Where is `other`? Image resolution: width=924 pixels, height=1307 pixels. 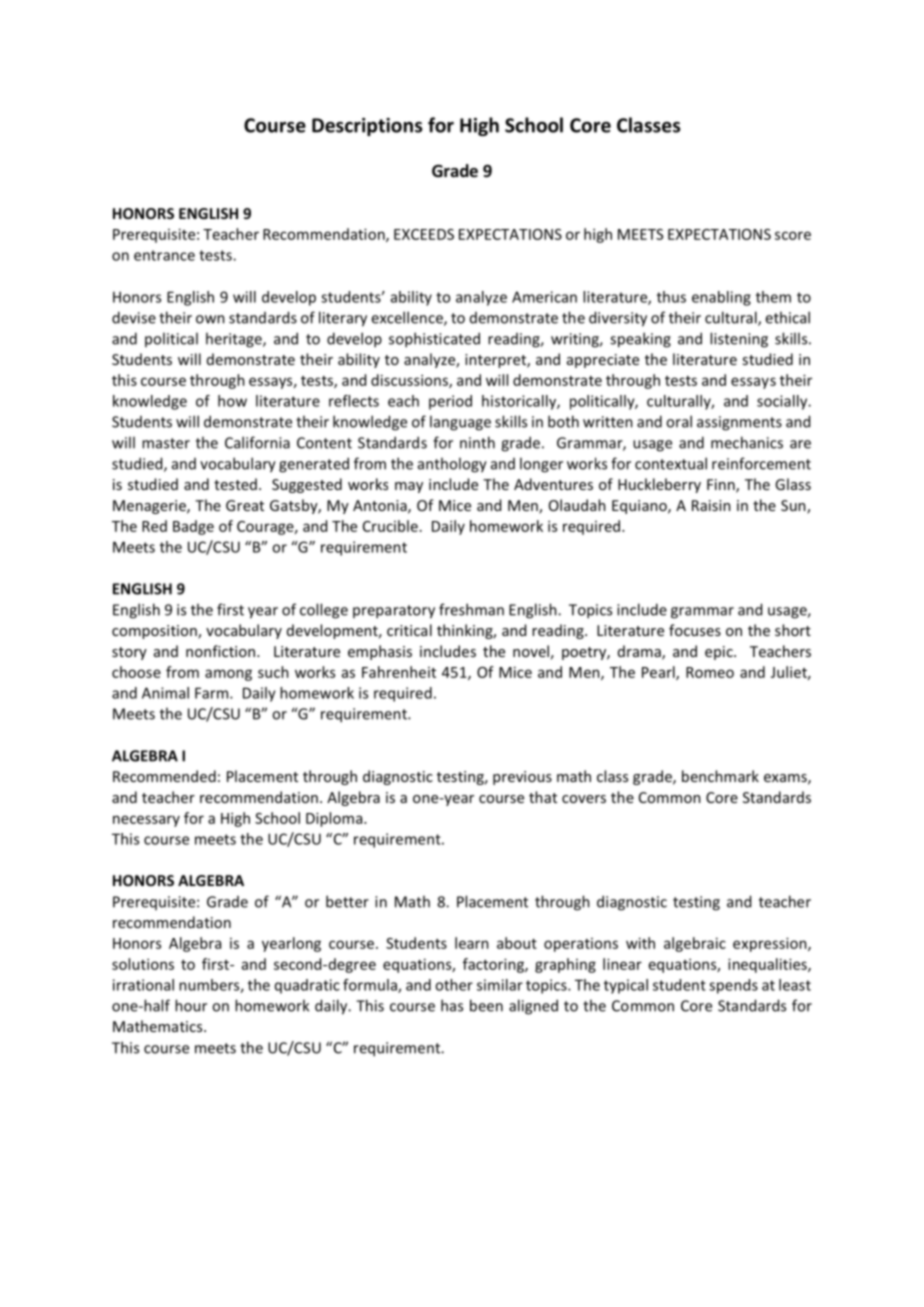 other is located at coordinates (454, 985).
